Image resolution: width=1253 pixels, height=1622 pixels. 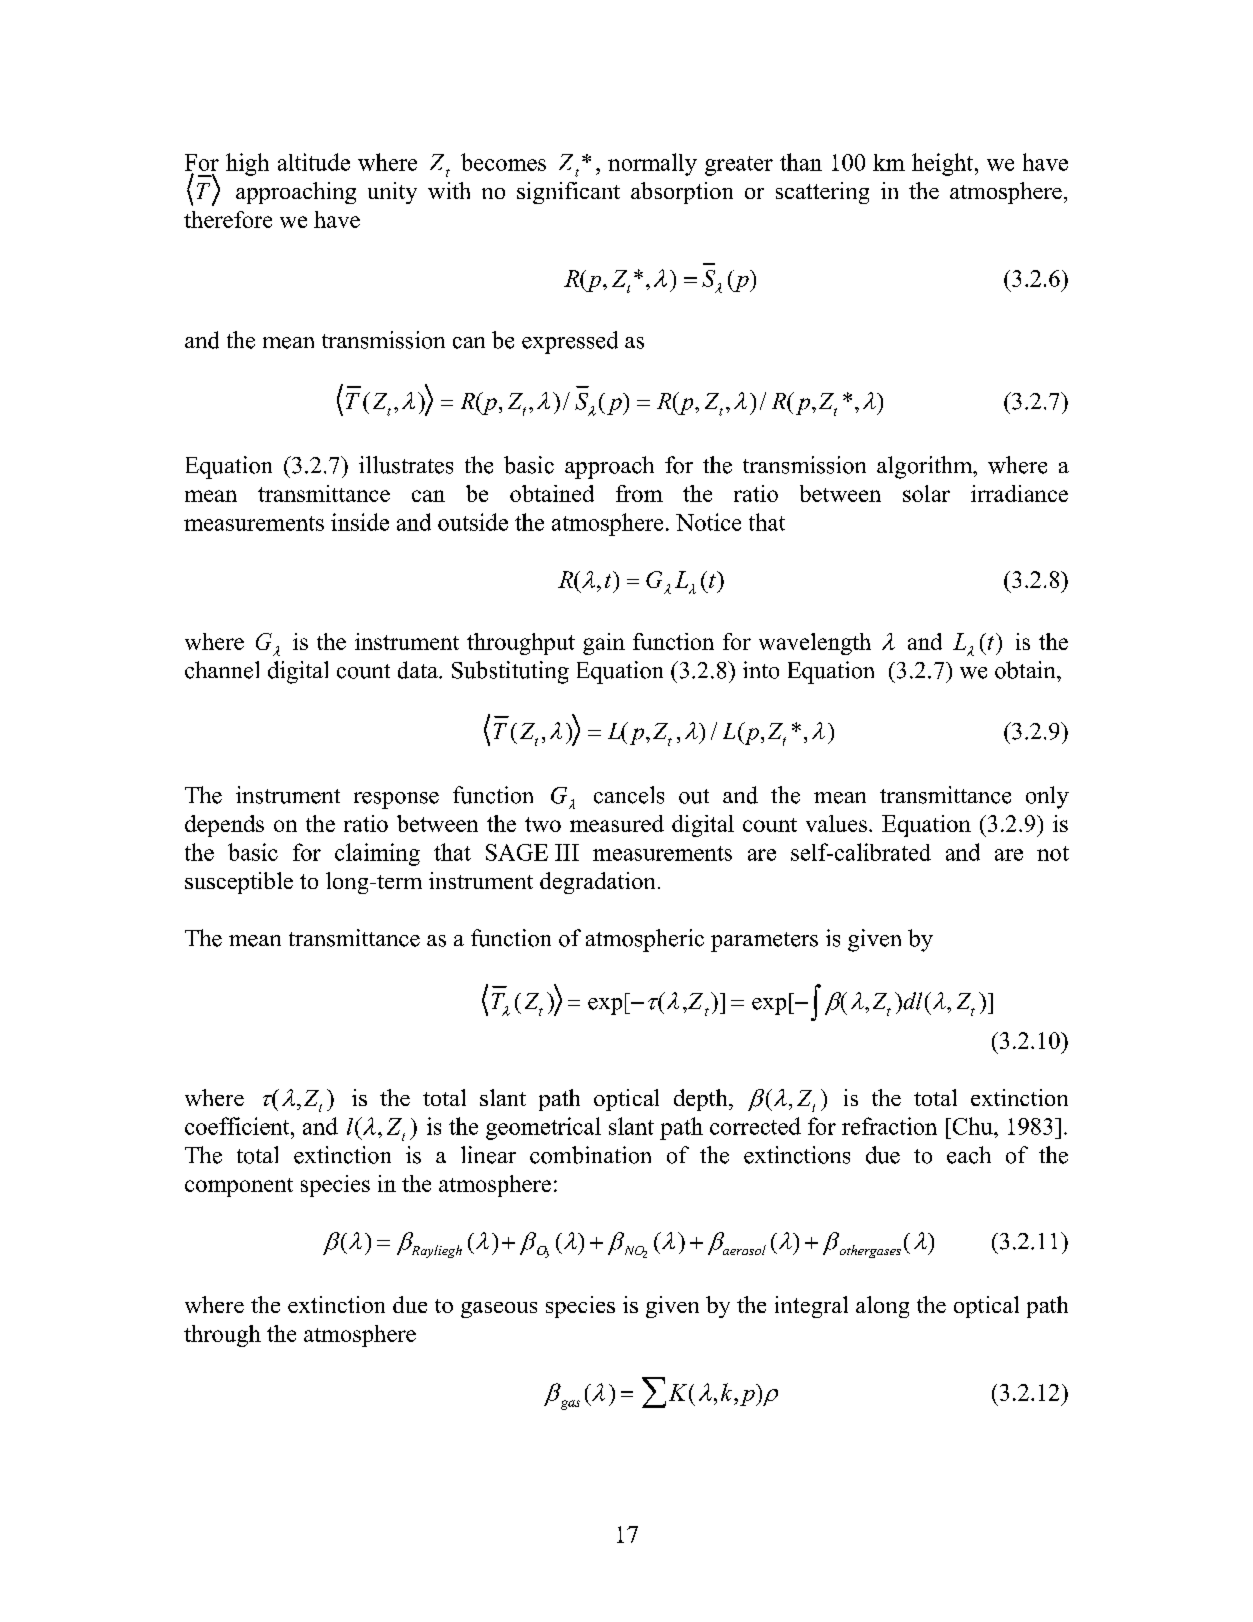 I want to click on values, so click(x=836, y=823).
